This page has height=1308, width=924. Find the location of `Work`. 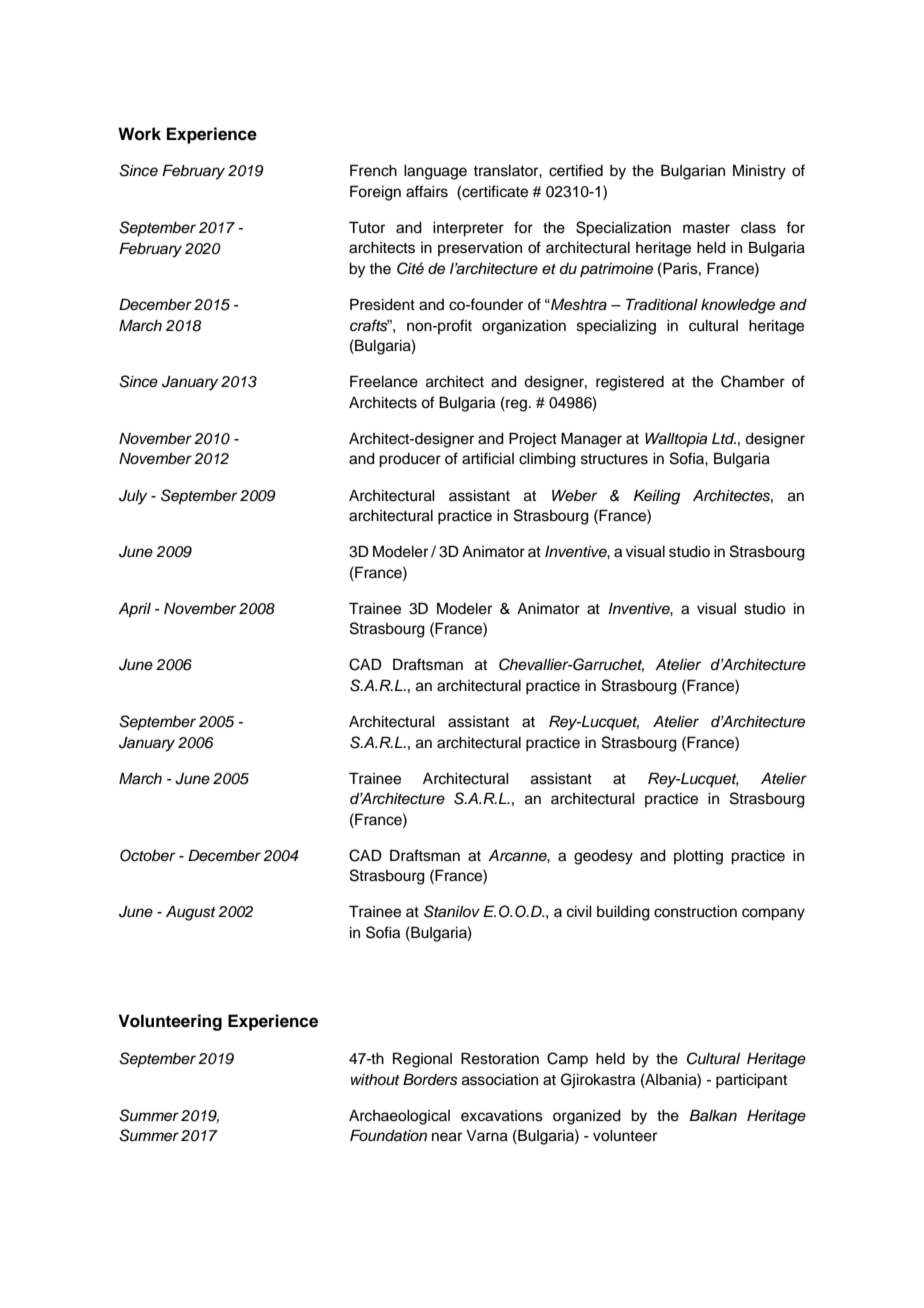

Work is located at coordinates (139, 134).
